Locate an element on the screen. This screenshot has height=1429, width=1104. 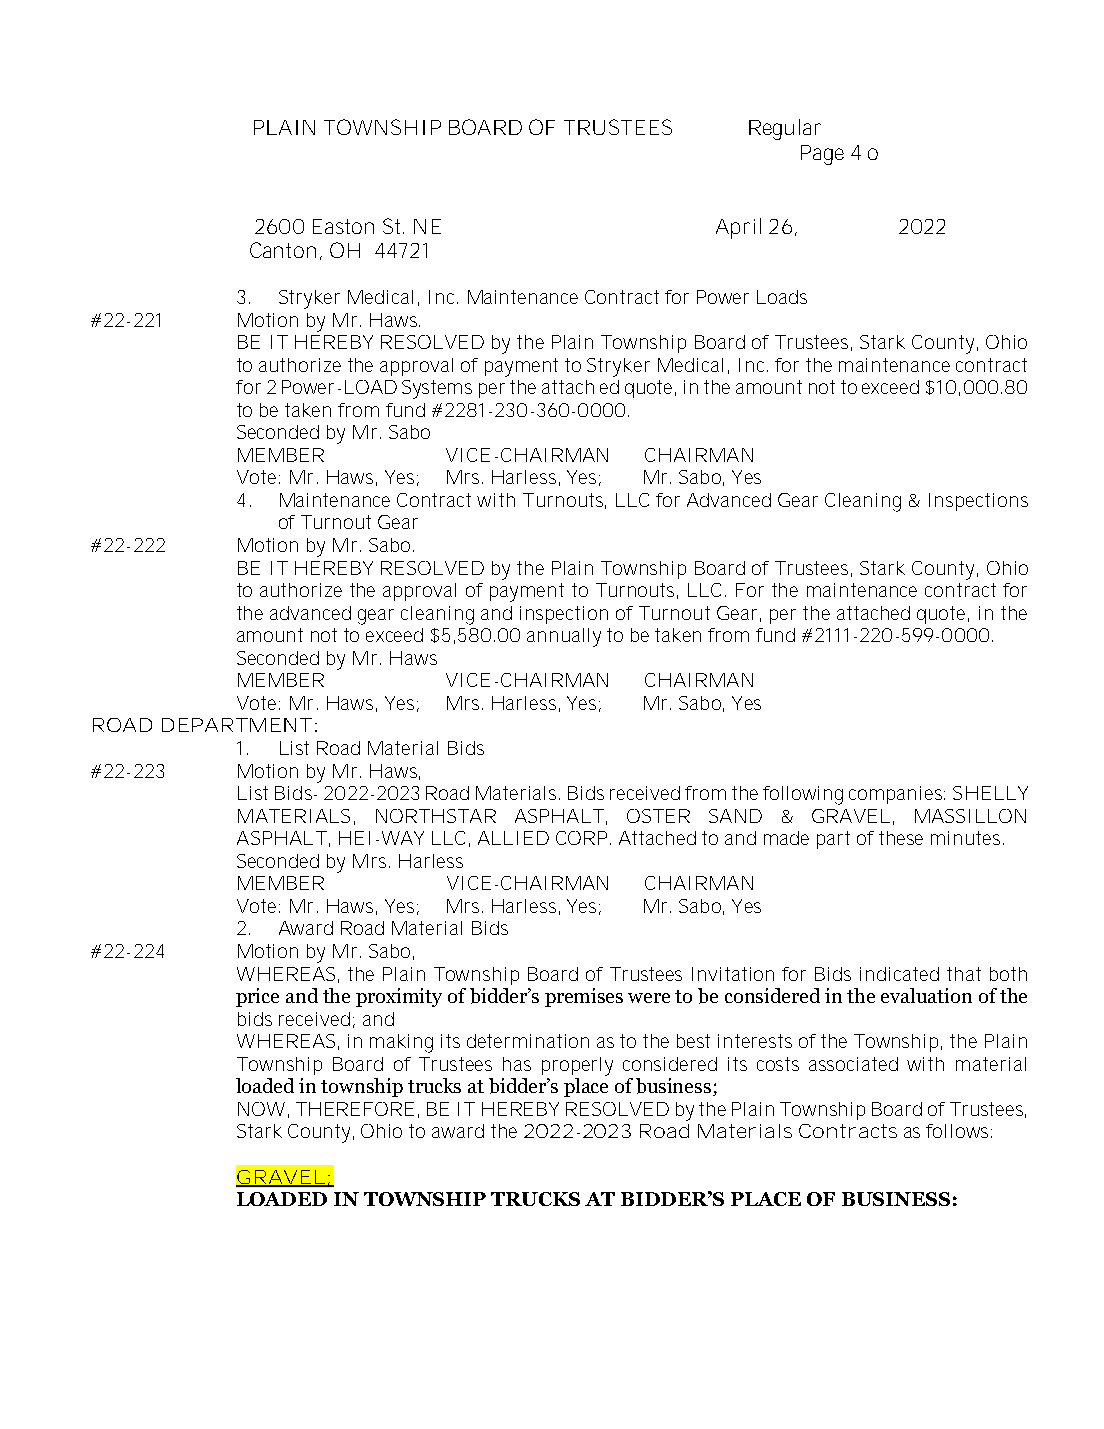
Page is located at coordinates (822, 155).
